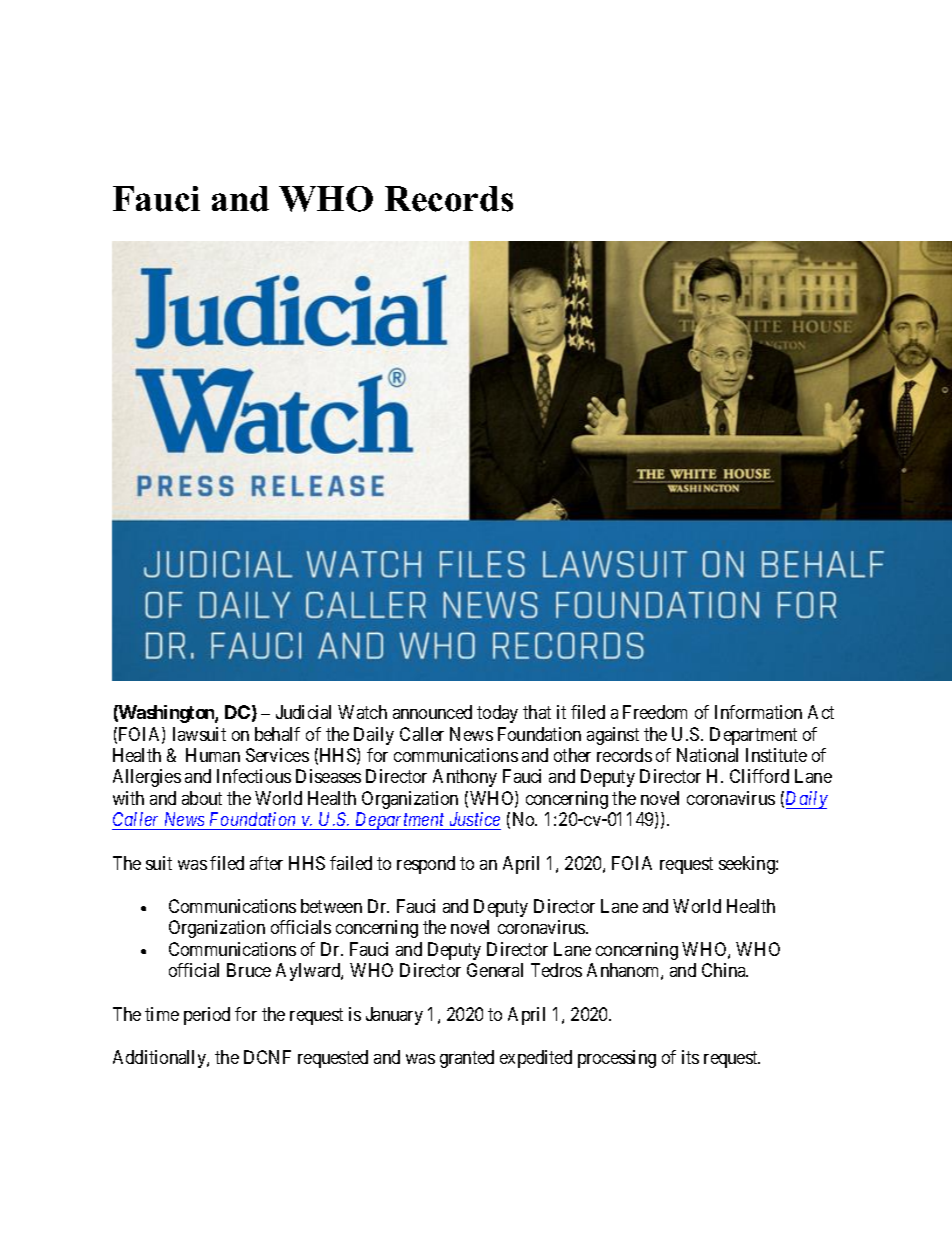  I want to click on Anthony, so click(465, 778).
